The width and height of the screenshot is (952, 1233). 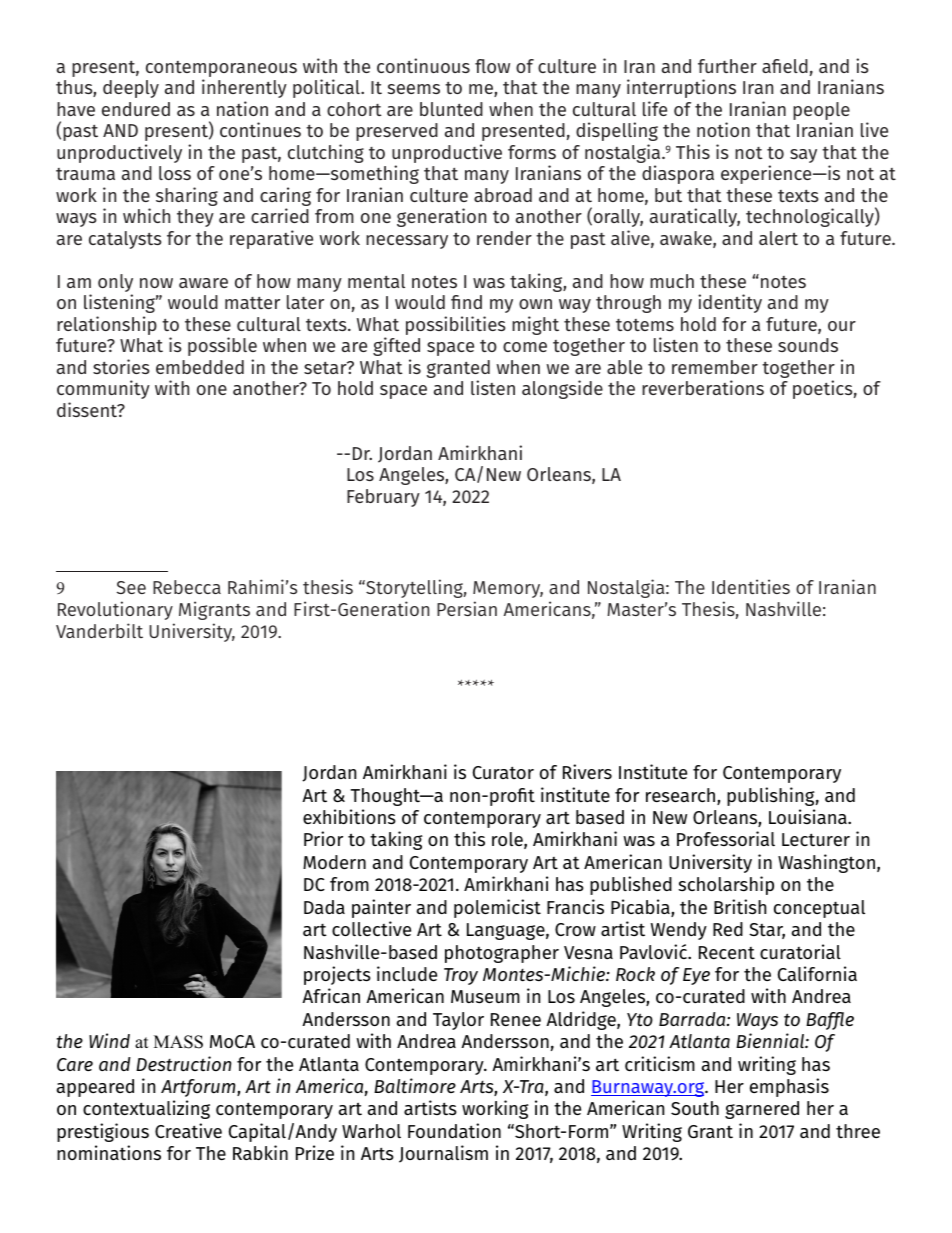 What do you see at coordinates (103, 389) in the screenshot?
I see `community` at bounding box center [103, 389].
